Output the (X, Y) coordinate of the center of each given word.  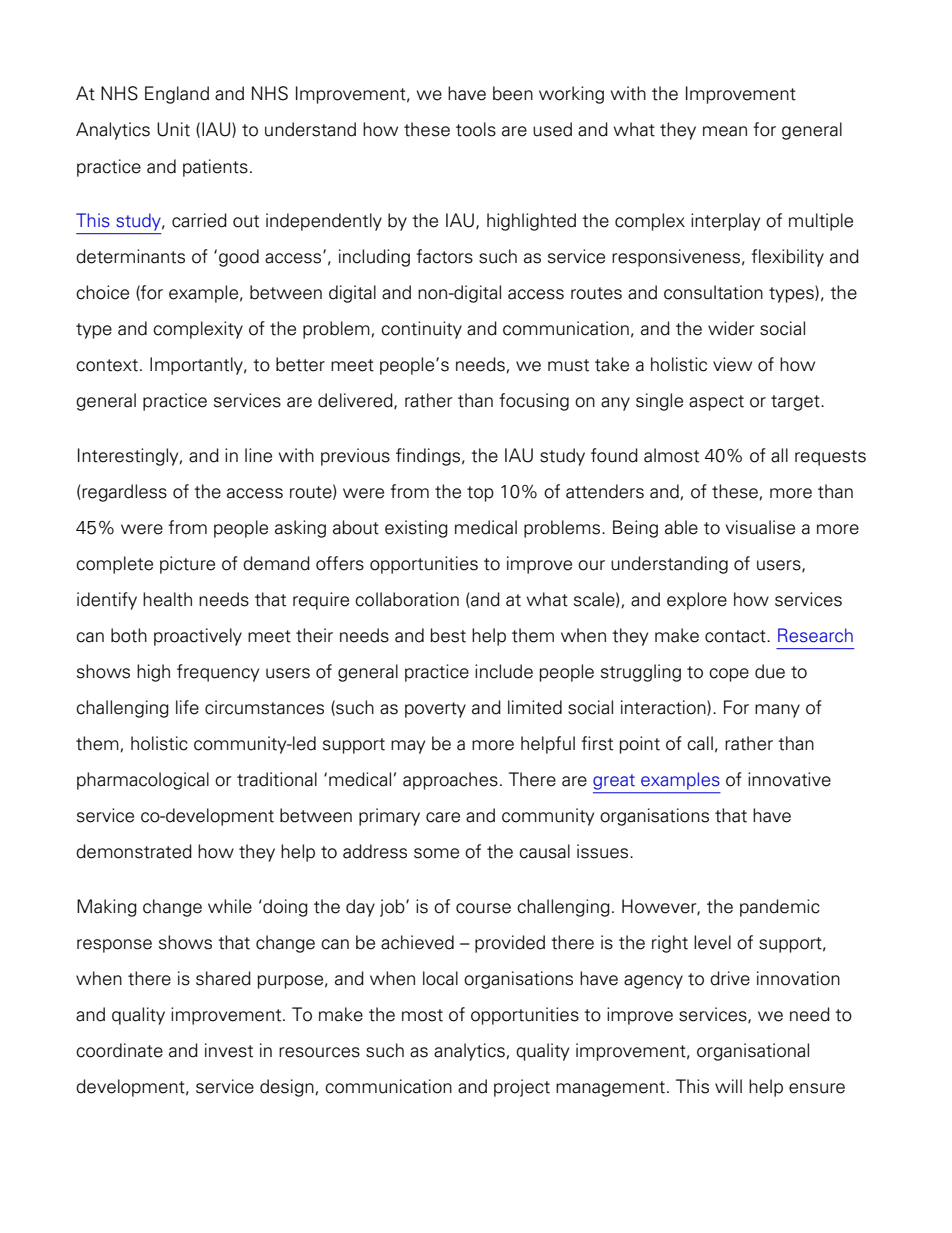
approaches (450, 781)
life (187, 707)
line (258, 455)
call (700, 743)
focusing (534, 402)
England (177, 95)
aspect (716, 403)
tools (476, 129)
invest (229, 1050)
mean (725, 131)
